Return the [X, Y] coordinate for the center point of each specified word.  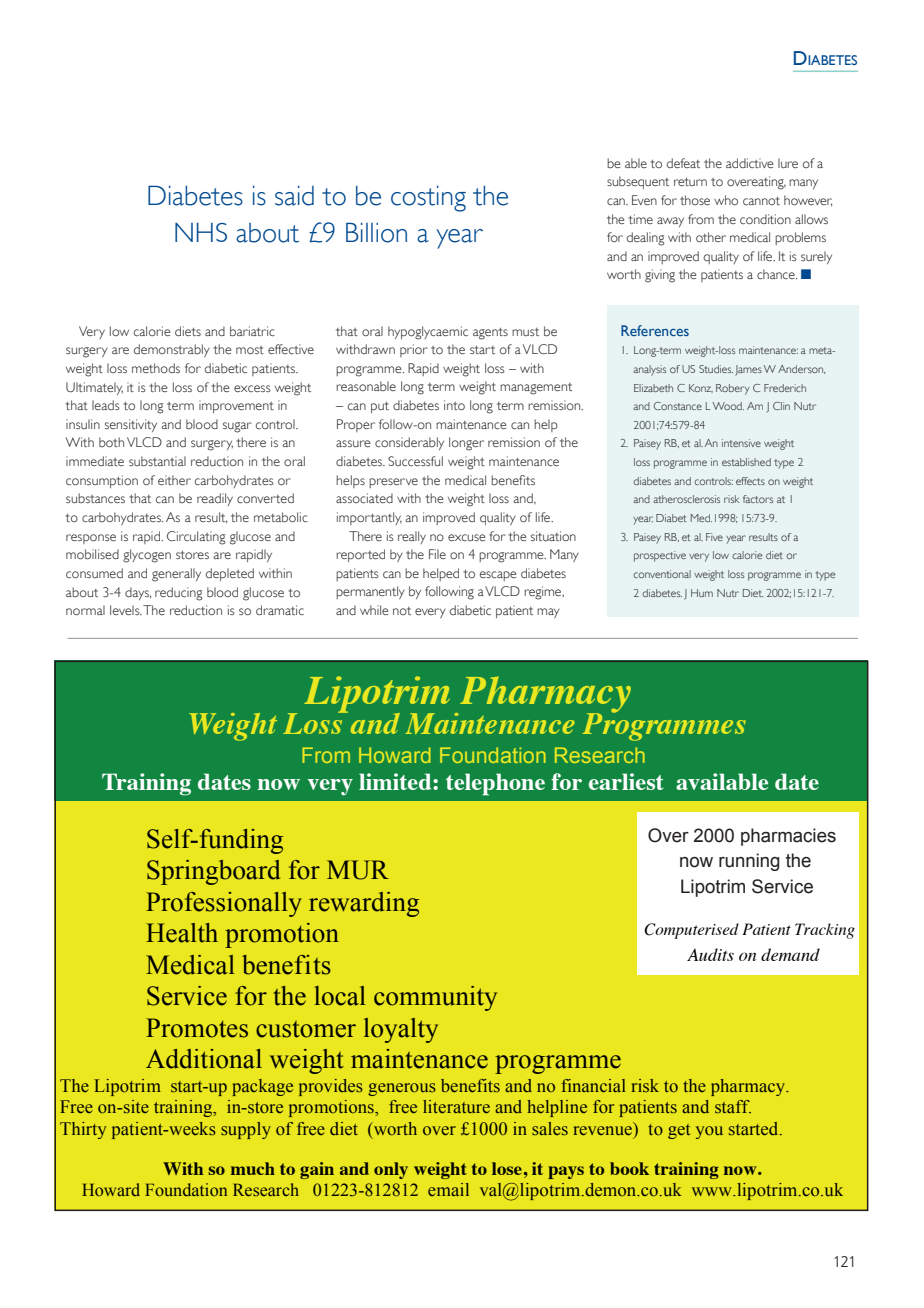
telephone [495, 784]
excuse [466, 537]
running [749, 862]
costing [428, 199]
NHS [201, 232]
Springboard [213, 872]
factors [758, 499]
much [253, 1168]
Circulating [196, 538]
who [726, 200]
